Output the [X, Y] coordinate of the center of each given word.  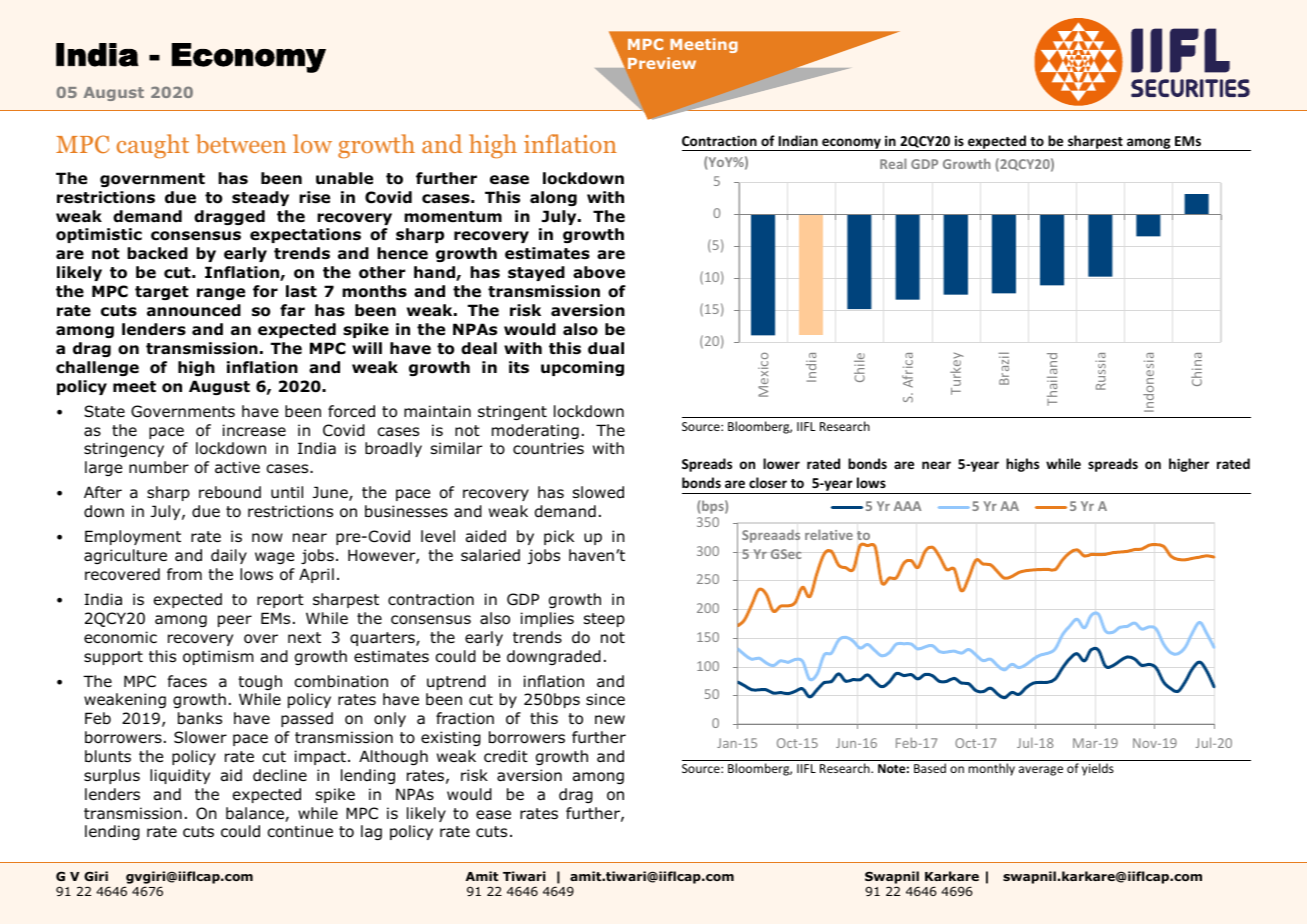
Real [893, 163]
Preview [662, 63]
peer [235, 621]
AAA [907, 506]
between [241, 144]
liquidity [180, 776]
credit [506, 756]
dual [606, 348]
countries [548, 448]
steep [604, 620]
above [599, 272]
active [237, 467]
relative [829, 534]
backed [157, 253]
